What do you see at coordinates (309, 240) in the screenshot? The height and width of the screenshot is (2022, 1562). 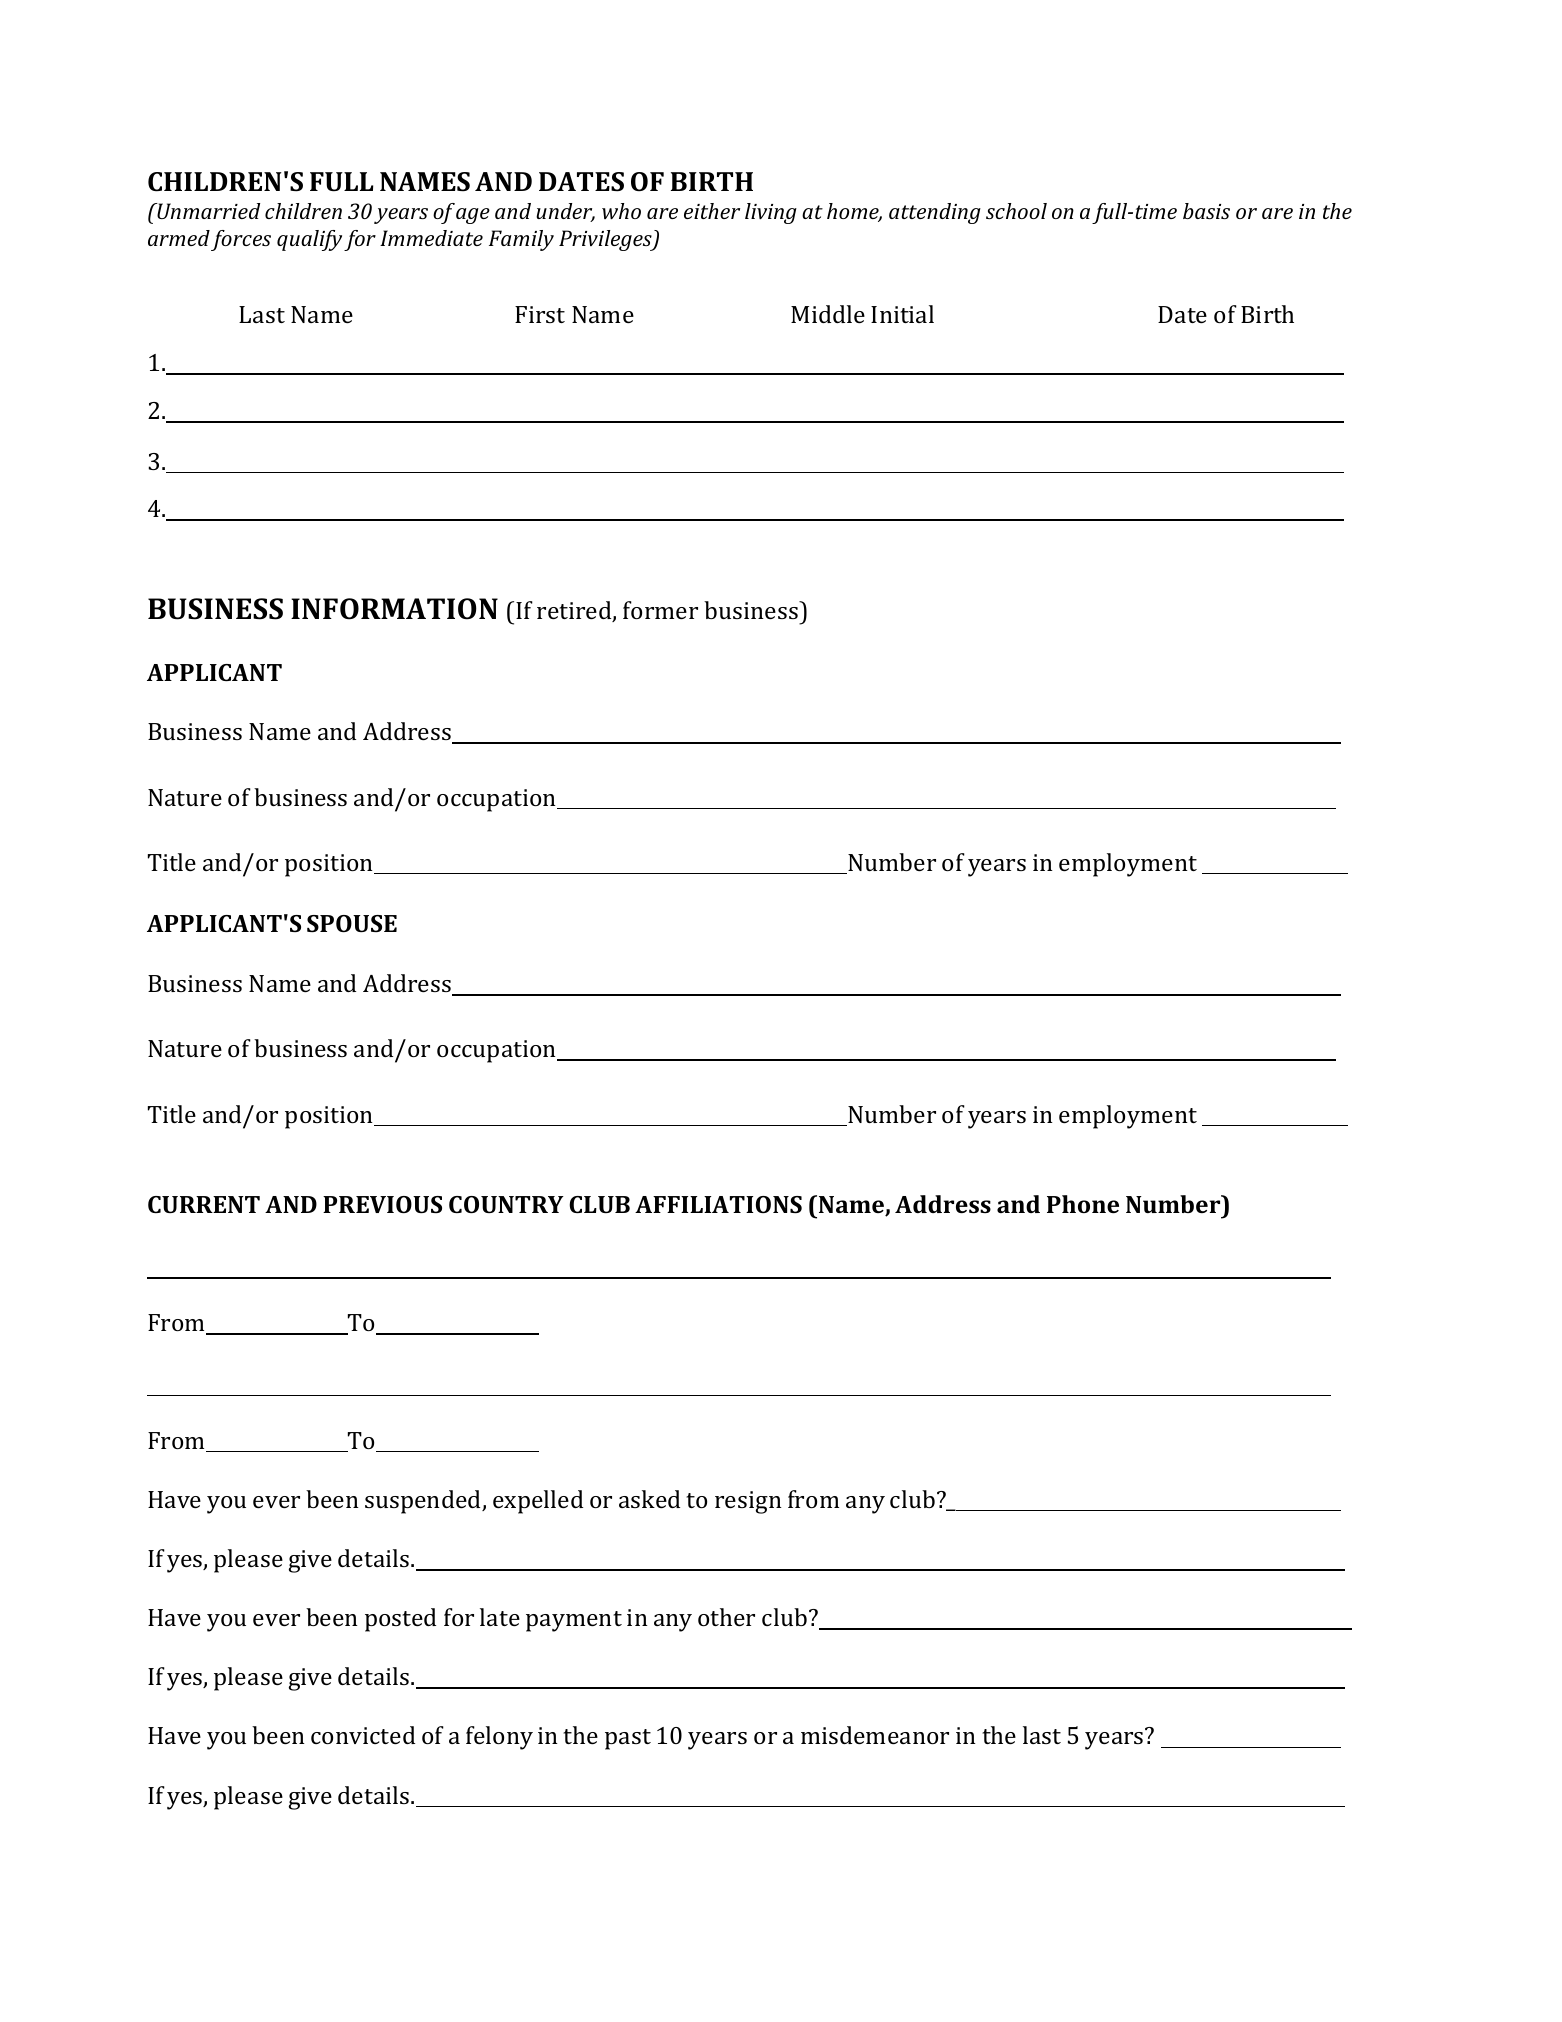 I see `qualify` at bounding box center [309, 240].
